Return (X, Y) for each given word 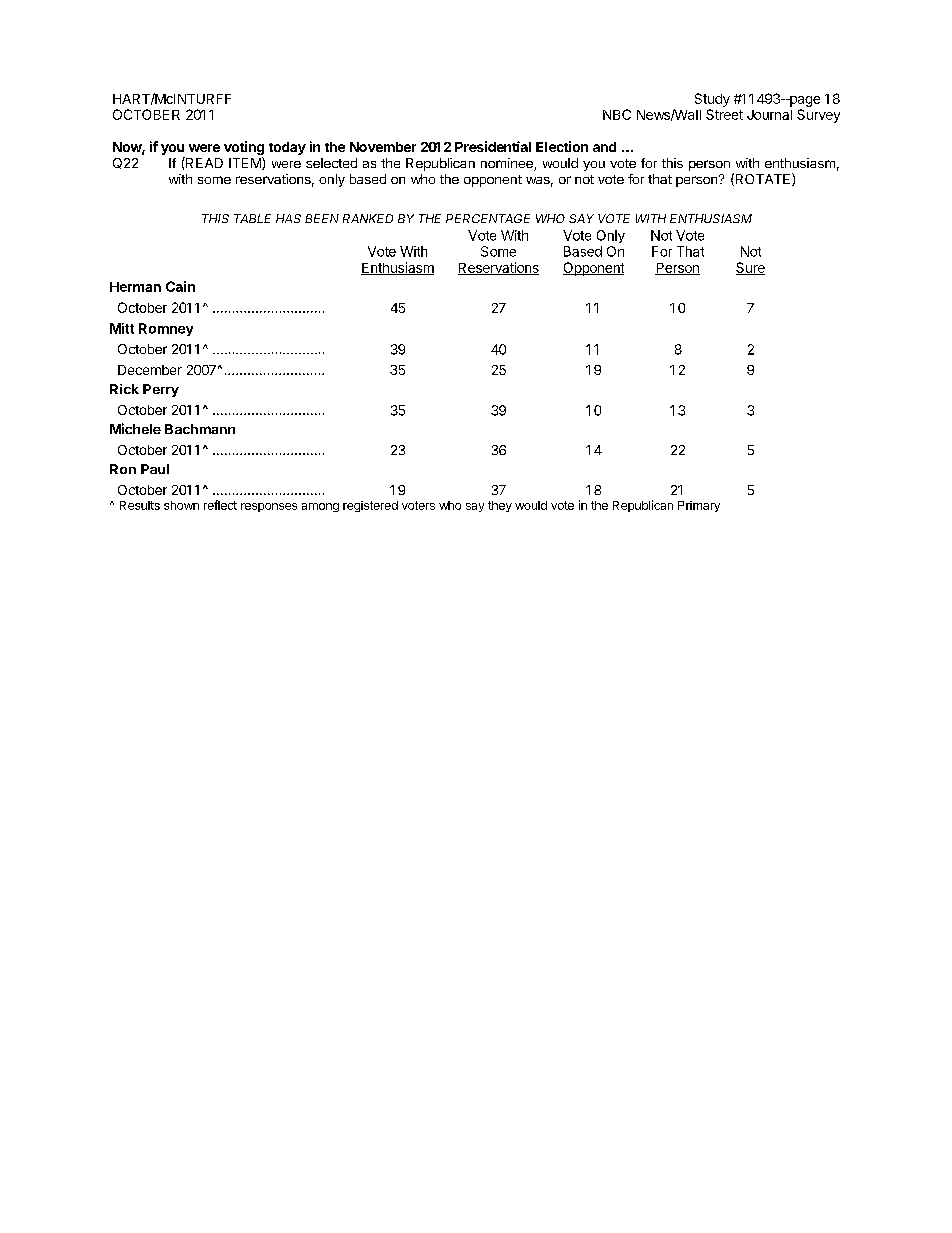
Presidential (493, 146)
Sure (750, 268)
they (500, 506)
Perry (161, 390)
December (150, 370)
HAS (288, 218)
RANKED (368, 218)
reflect (220, 505)
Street (724, 114)
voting (244, 148)
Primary (699, 506)
